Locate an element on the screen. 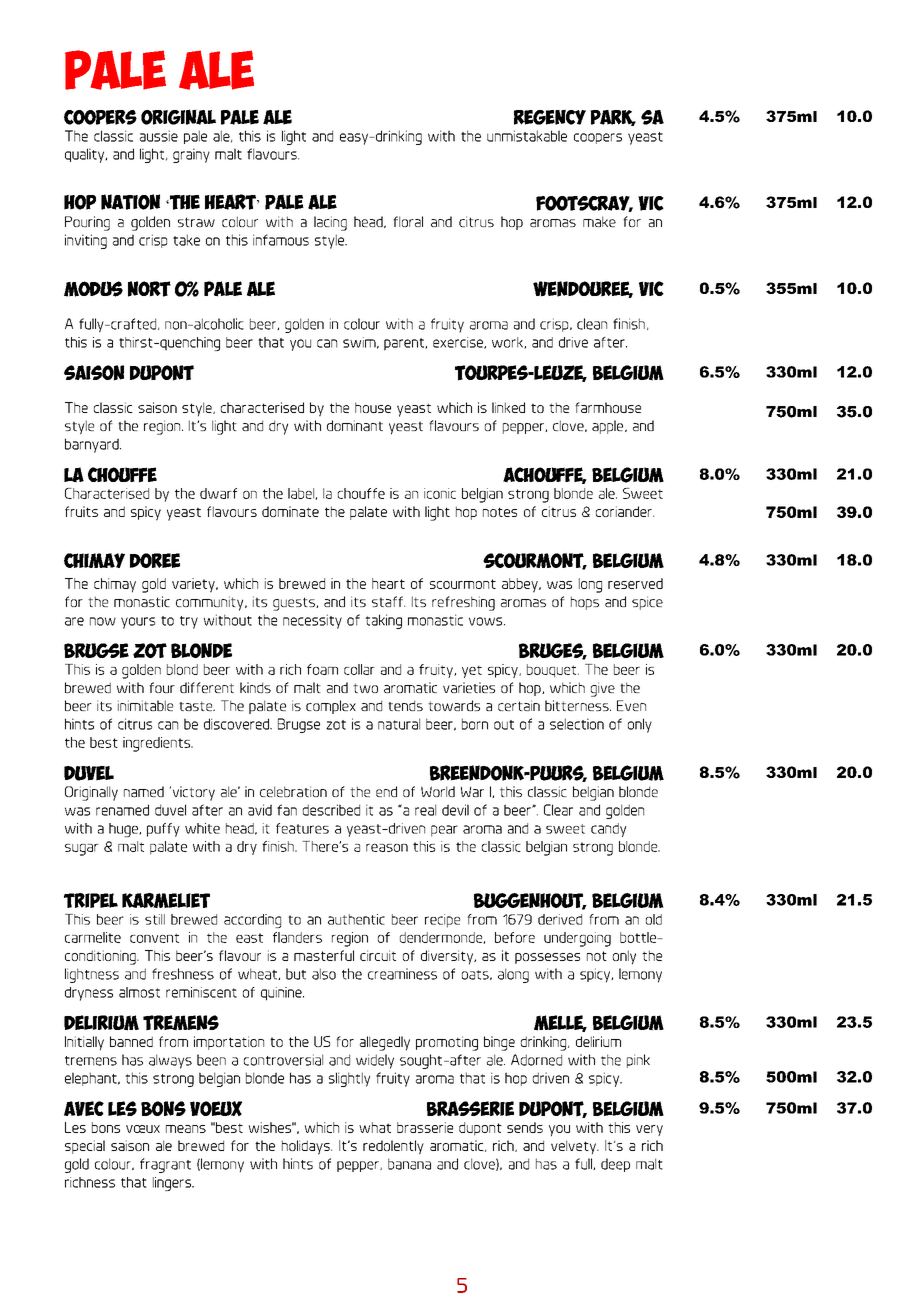 The width and height of the screenshot is (924, 1308). Regency is located at coordinates (550, 117).
